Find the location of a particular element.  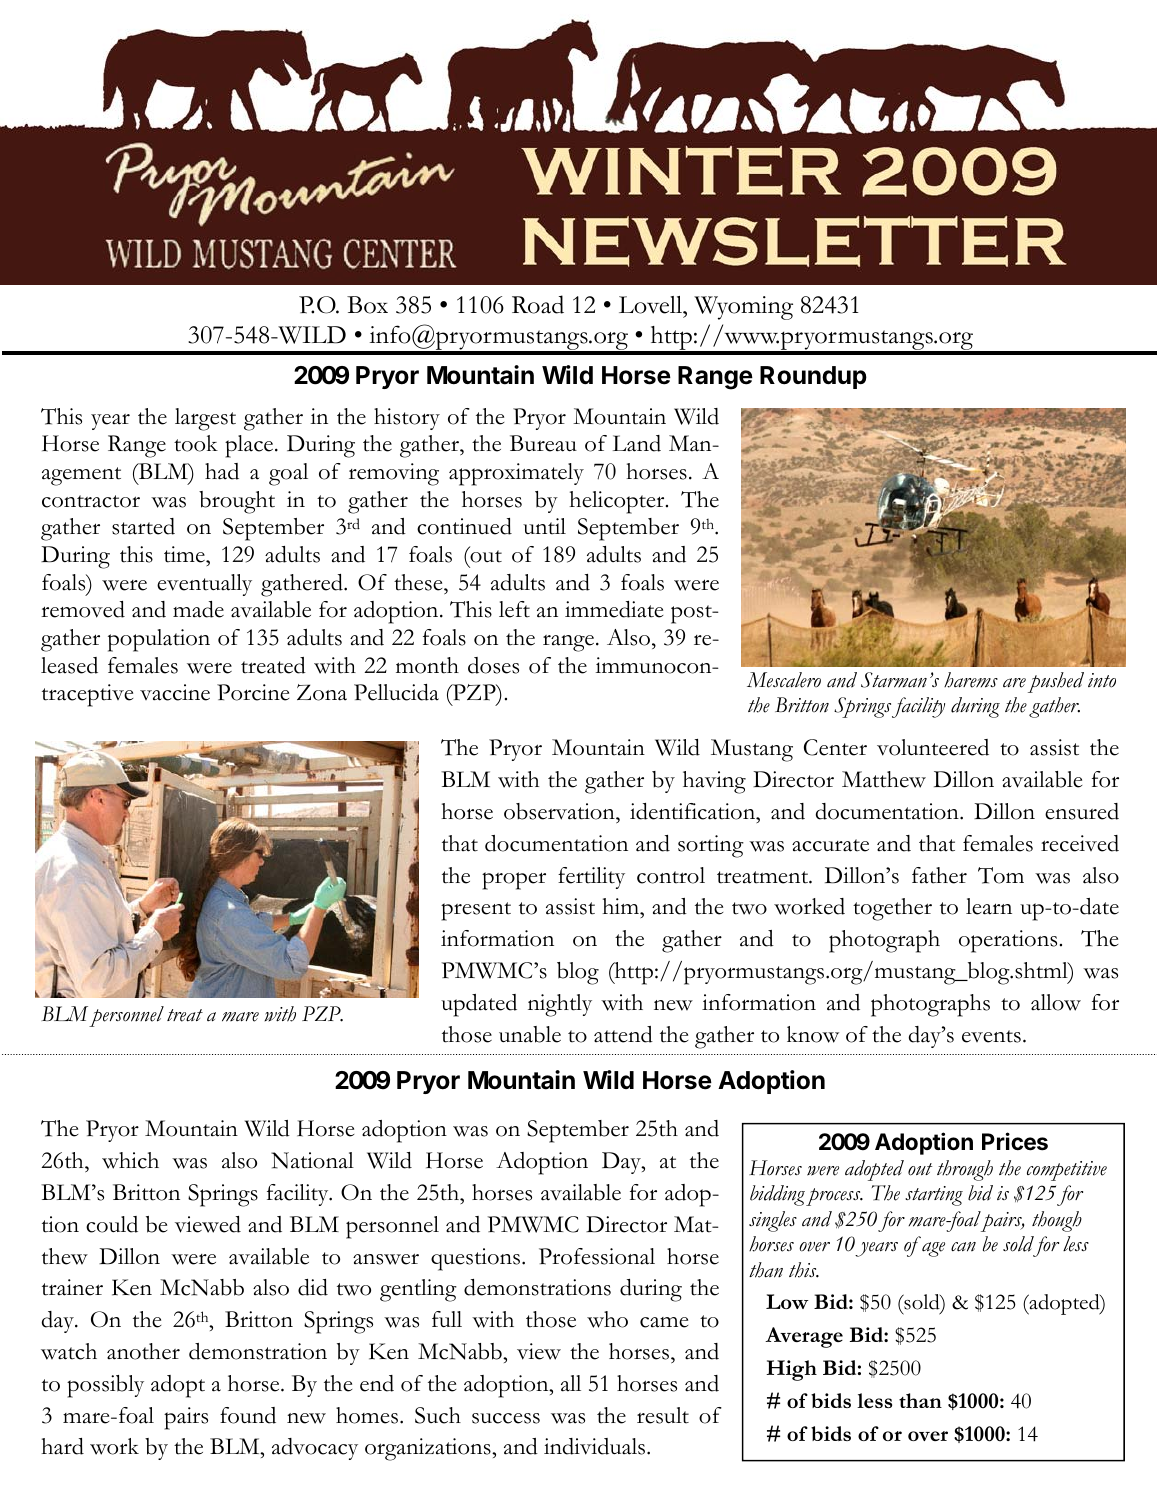

harems is located at coordinates (971, 680).
